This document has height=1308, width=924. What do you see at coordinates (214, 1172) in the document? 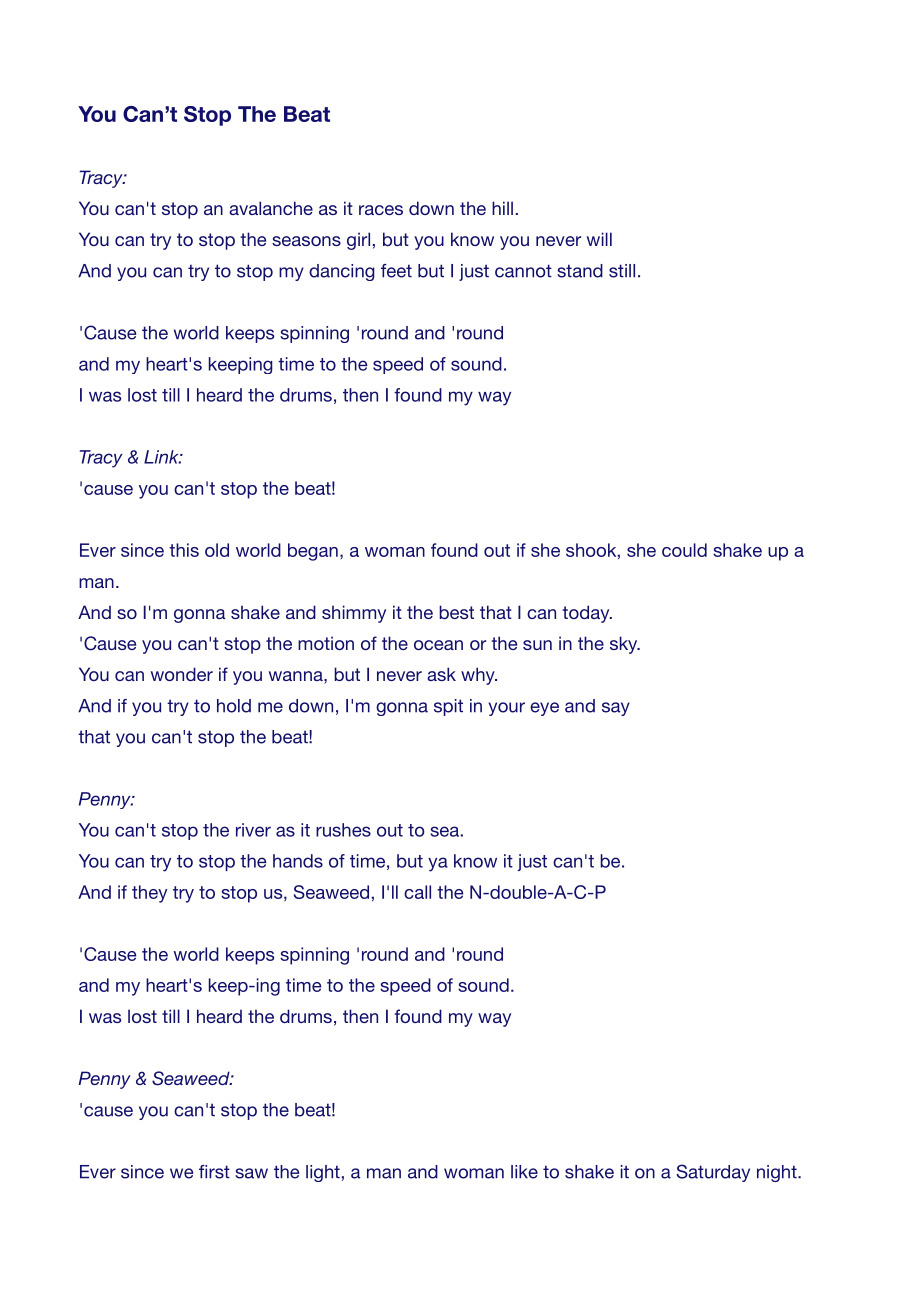
I see `first` at bounding box center [214, 1172].
